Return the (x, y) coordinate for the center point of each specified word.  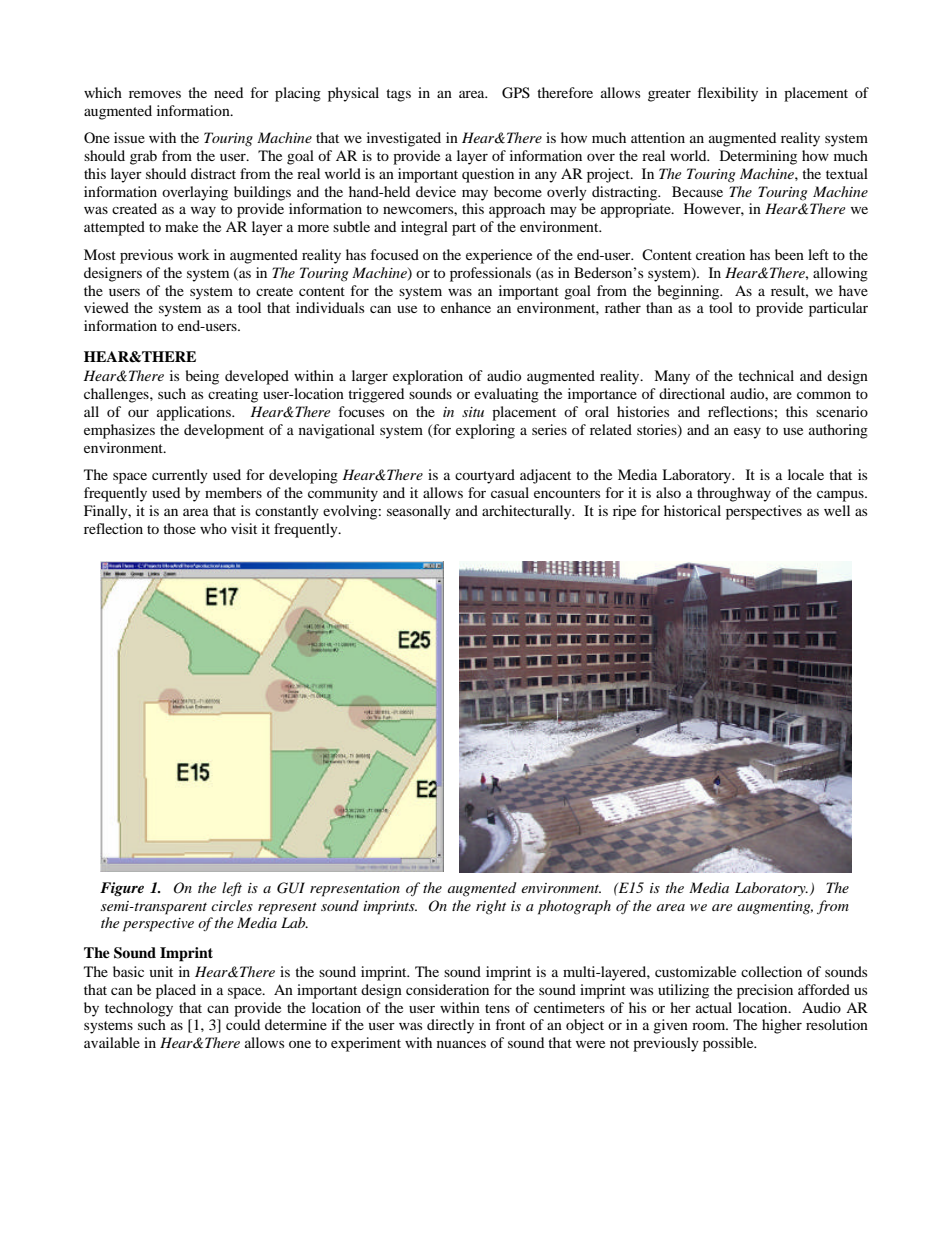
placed (176, 991)
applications (195, 413)
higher (782, 1026)
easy (747, 433)
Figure (122, 889)
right (491, 907)
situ (473, 412)
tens (497, 1008)
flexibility (728, 94)
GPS (516, 93)
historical (692, 510)
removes (155, 94)
